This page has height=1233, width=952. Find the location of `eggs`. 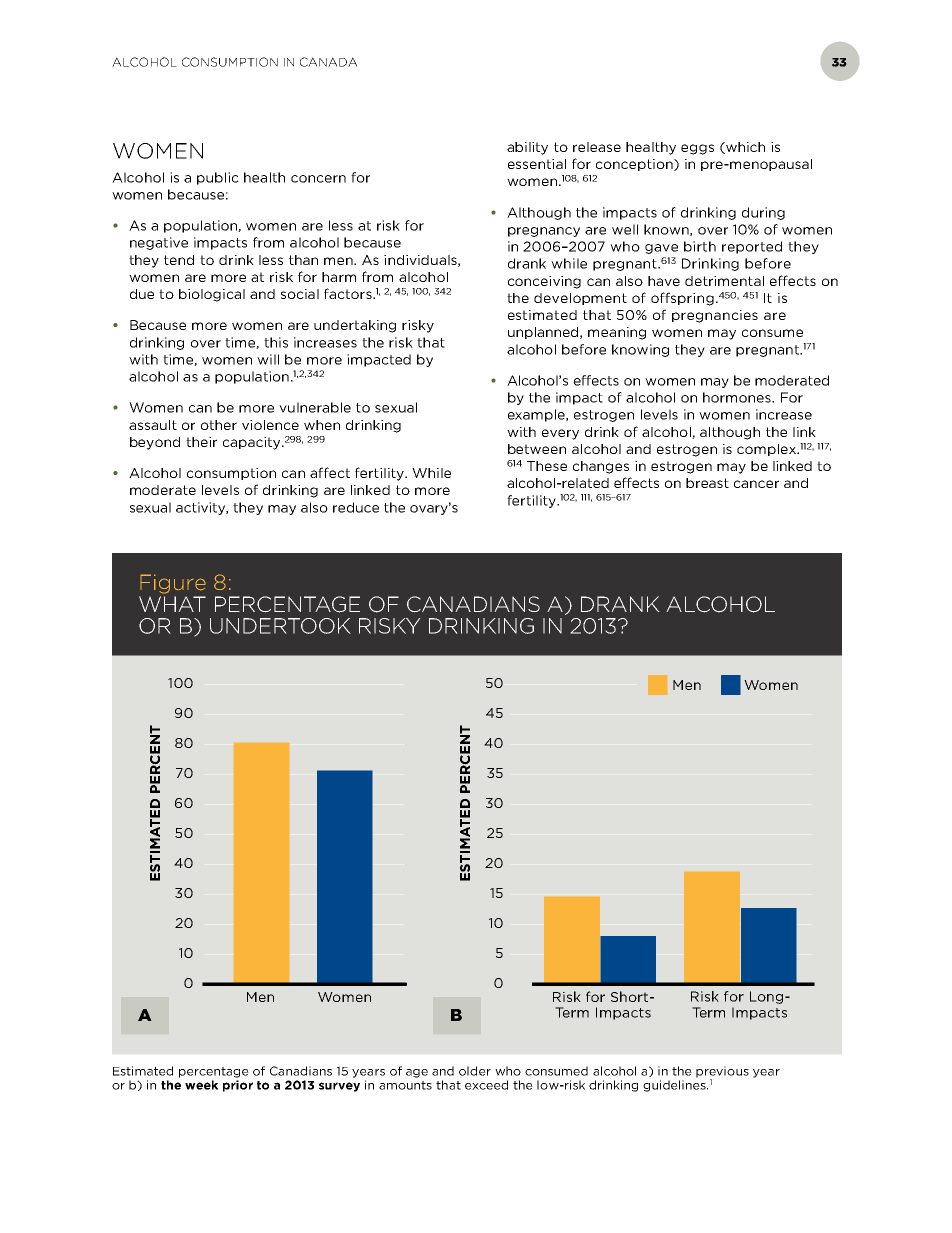

eggs is located at coordinates (697, 149).
